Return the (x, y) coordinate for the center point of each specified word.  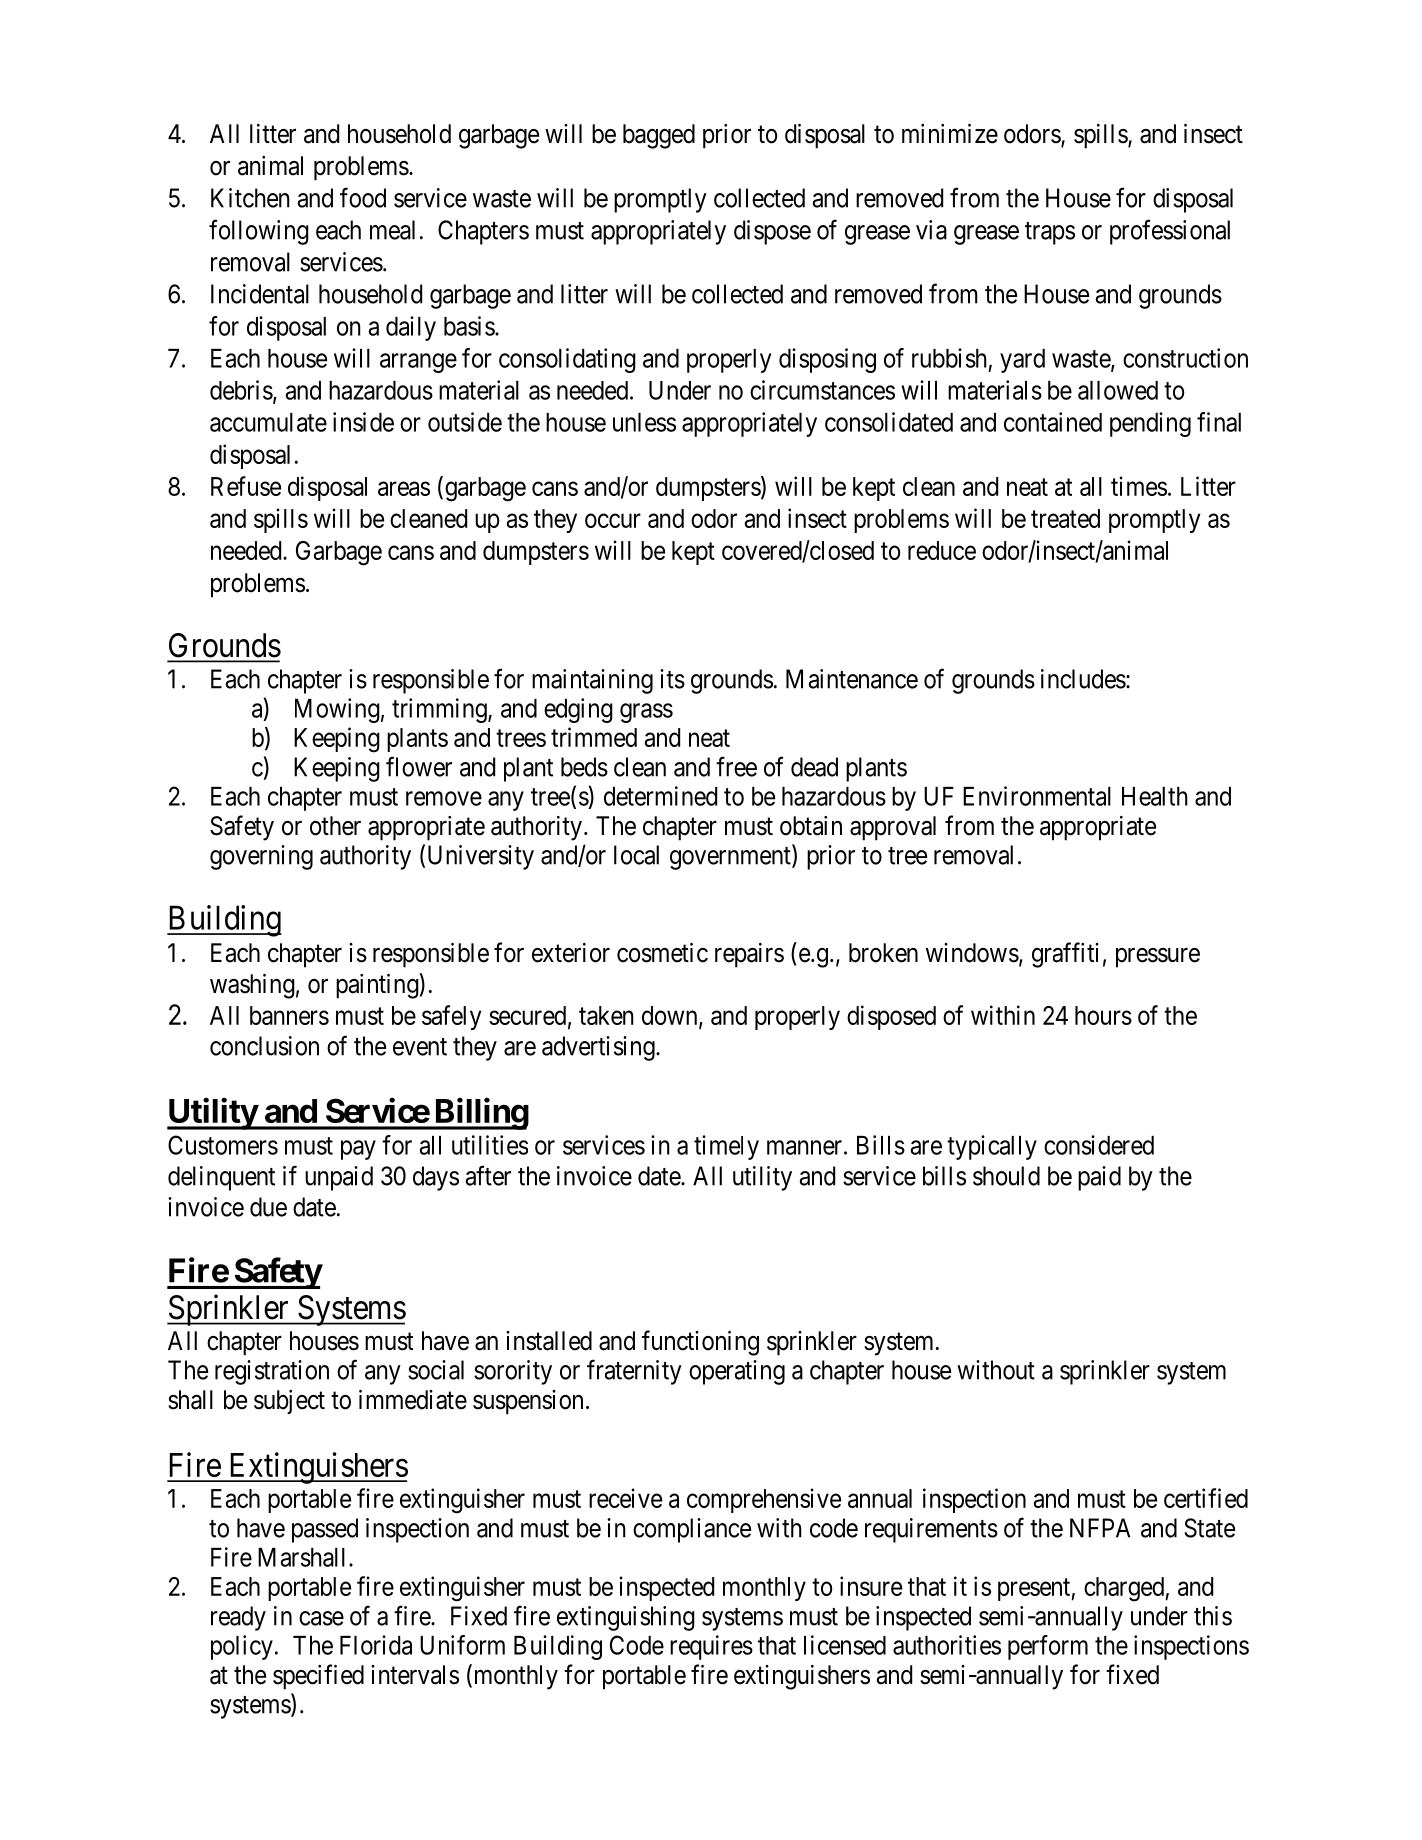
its (672, 679)
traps (1050, 233)
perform (1048, 1647)
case (321, 1618)
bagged (659, 136)
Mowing (337, 710)
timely (726, 1147)
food (363, 197)
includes (1083, 679)
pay (358, 1150)
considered (1099, 1145)
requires (711, 1647)
